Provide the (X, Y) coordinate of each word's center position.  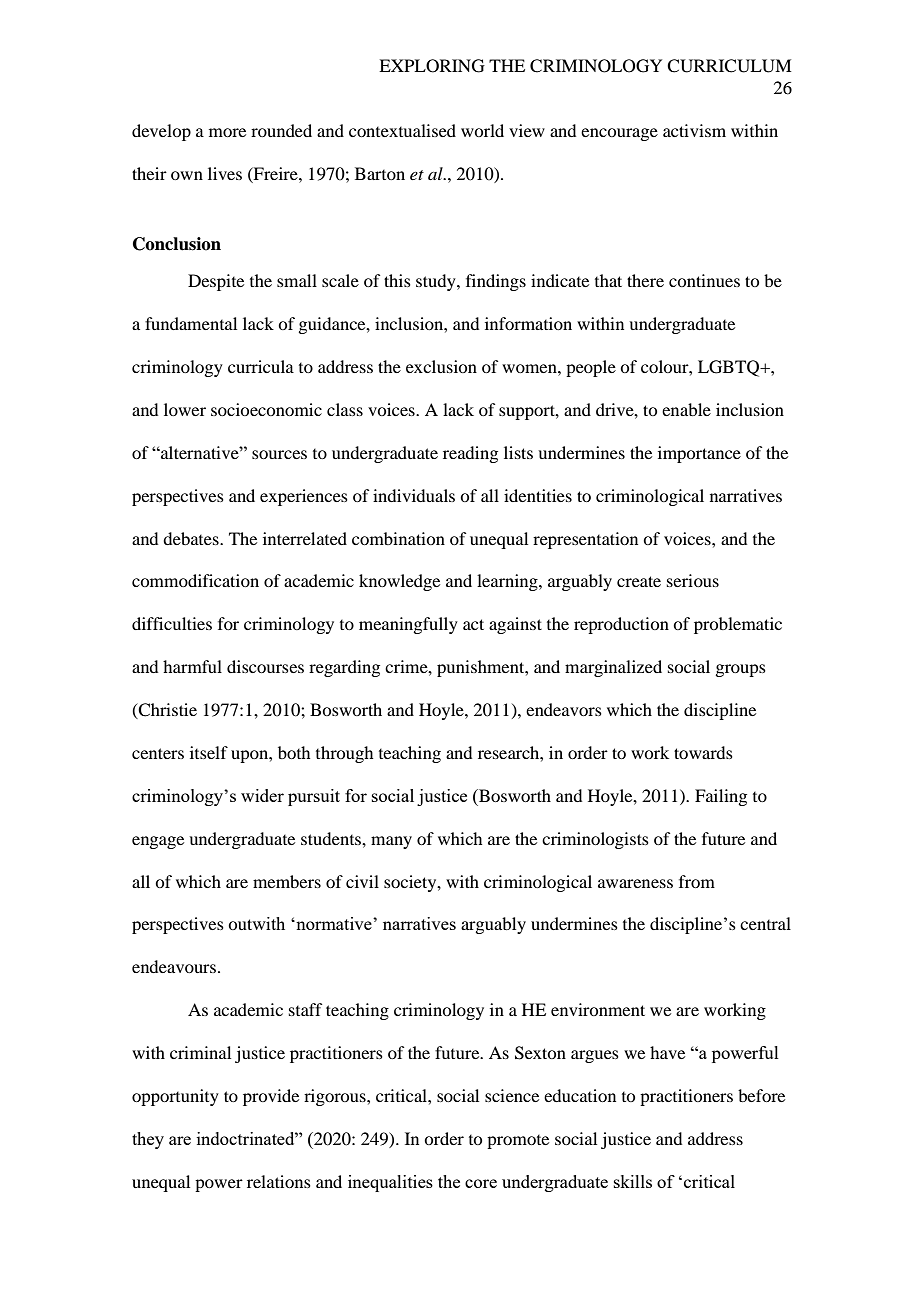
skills (633, 1181)
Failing (721, 797)
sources (279, 454)
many (391, 842)
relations (279, 1181)
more (227, 132)
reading (470, 454)
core (481, 1183)
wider (262, 795)
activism (694, 130)
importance (699, 454)
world (482, 130)
